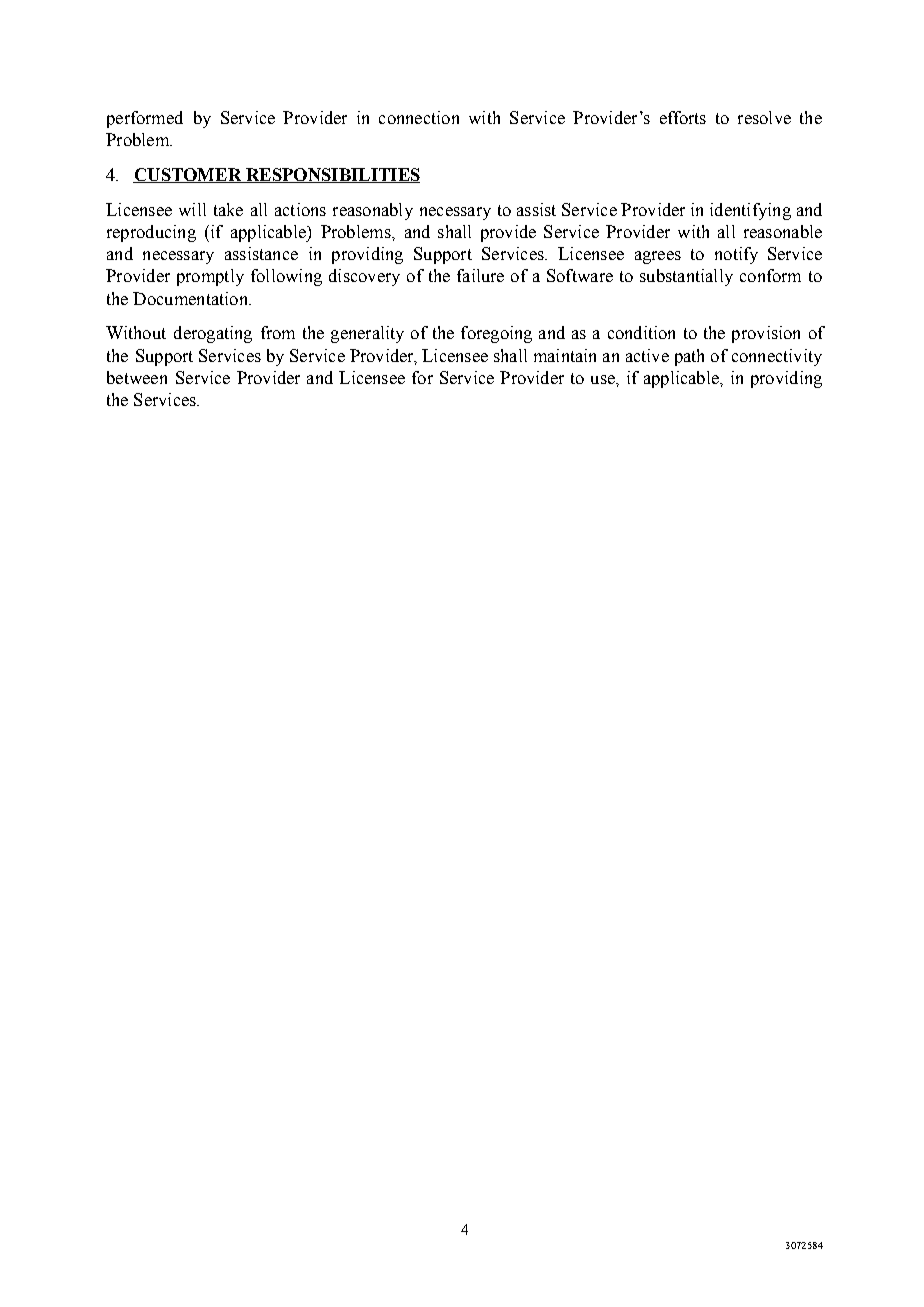 The width and height of the screenshot is (924, 1307). Describe the element at coordinates (228, 209) in the screenshot. I see `take` at that location.
